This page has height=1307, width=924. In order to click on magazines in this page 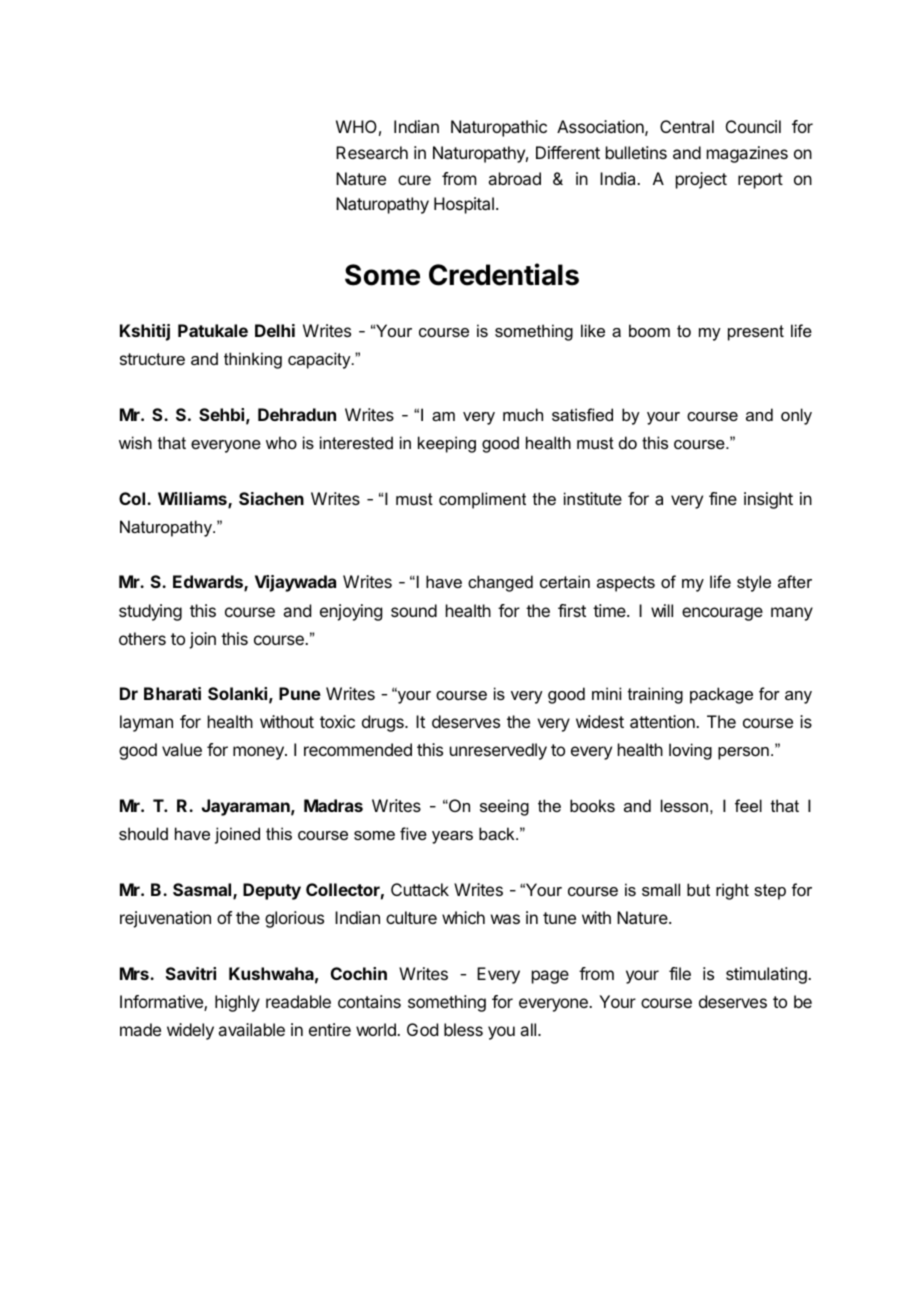, I will do `click(747, 154)`.
